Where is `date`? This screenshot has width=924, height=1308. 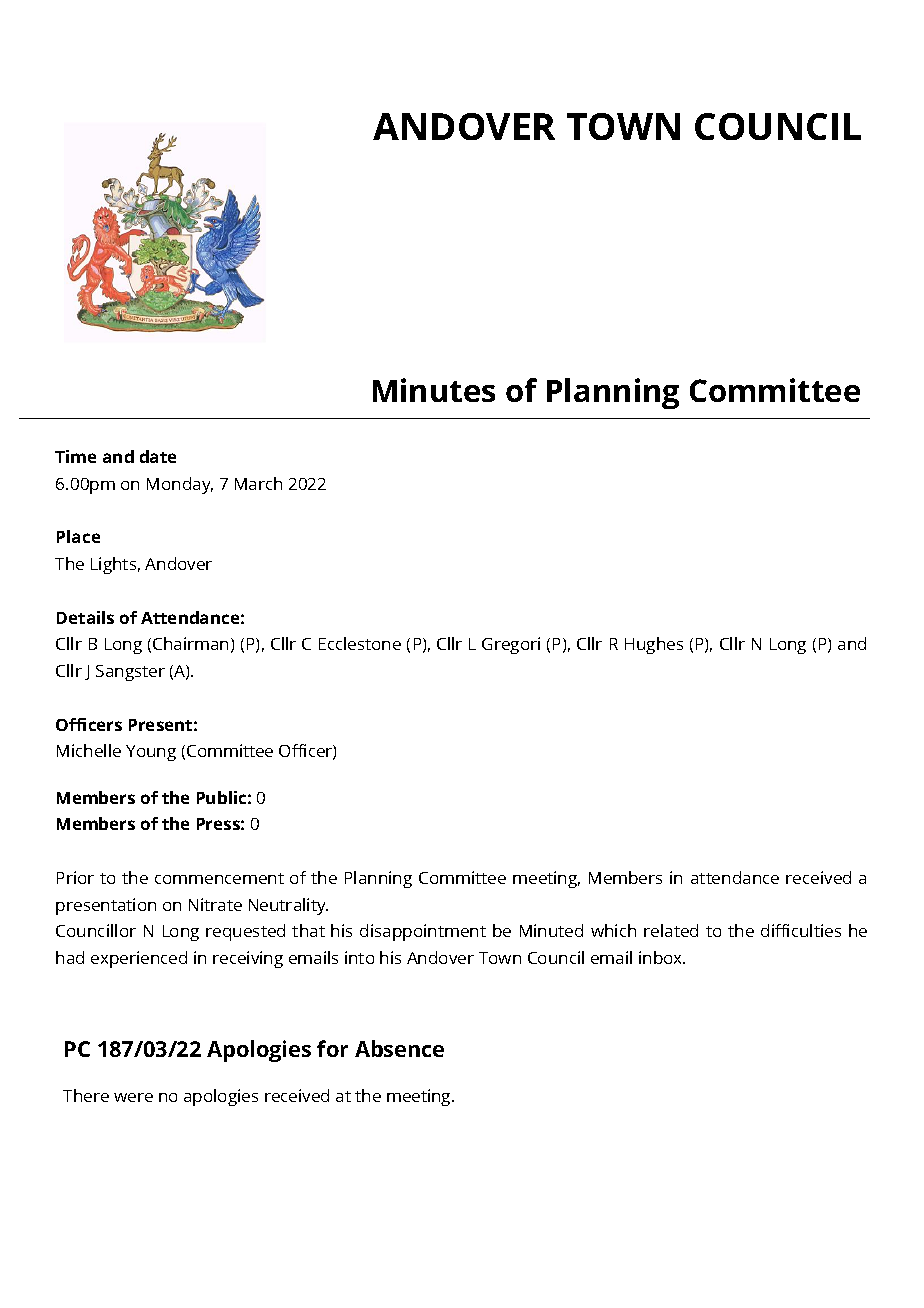 date is located at coordinates (158, 456).
